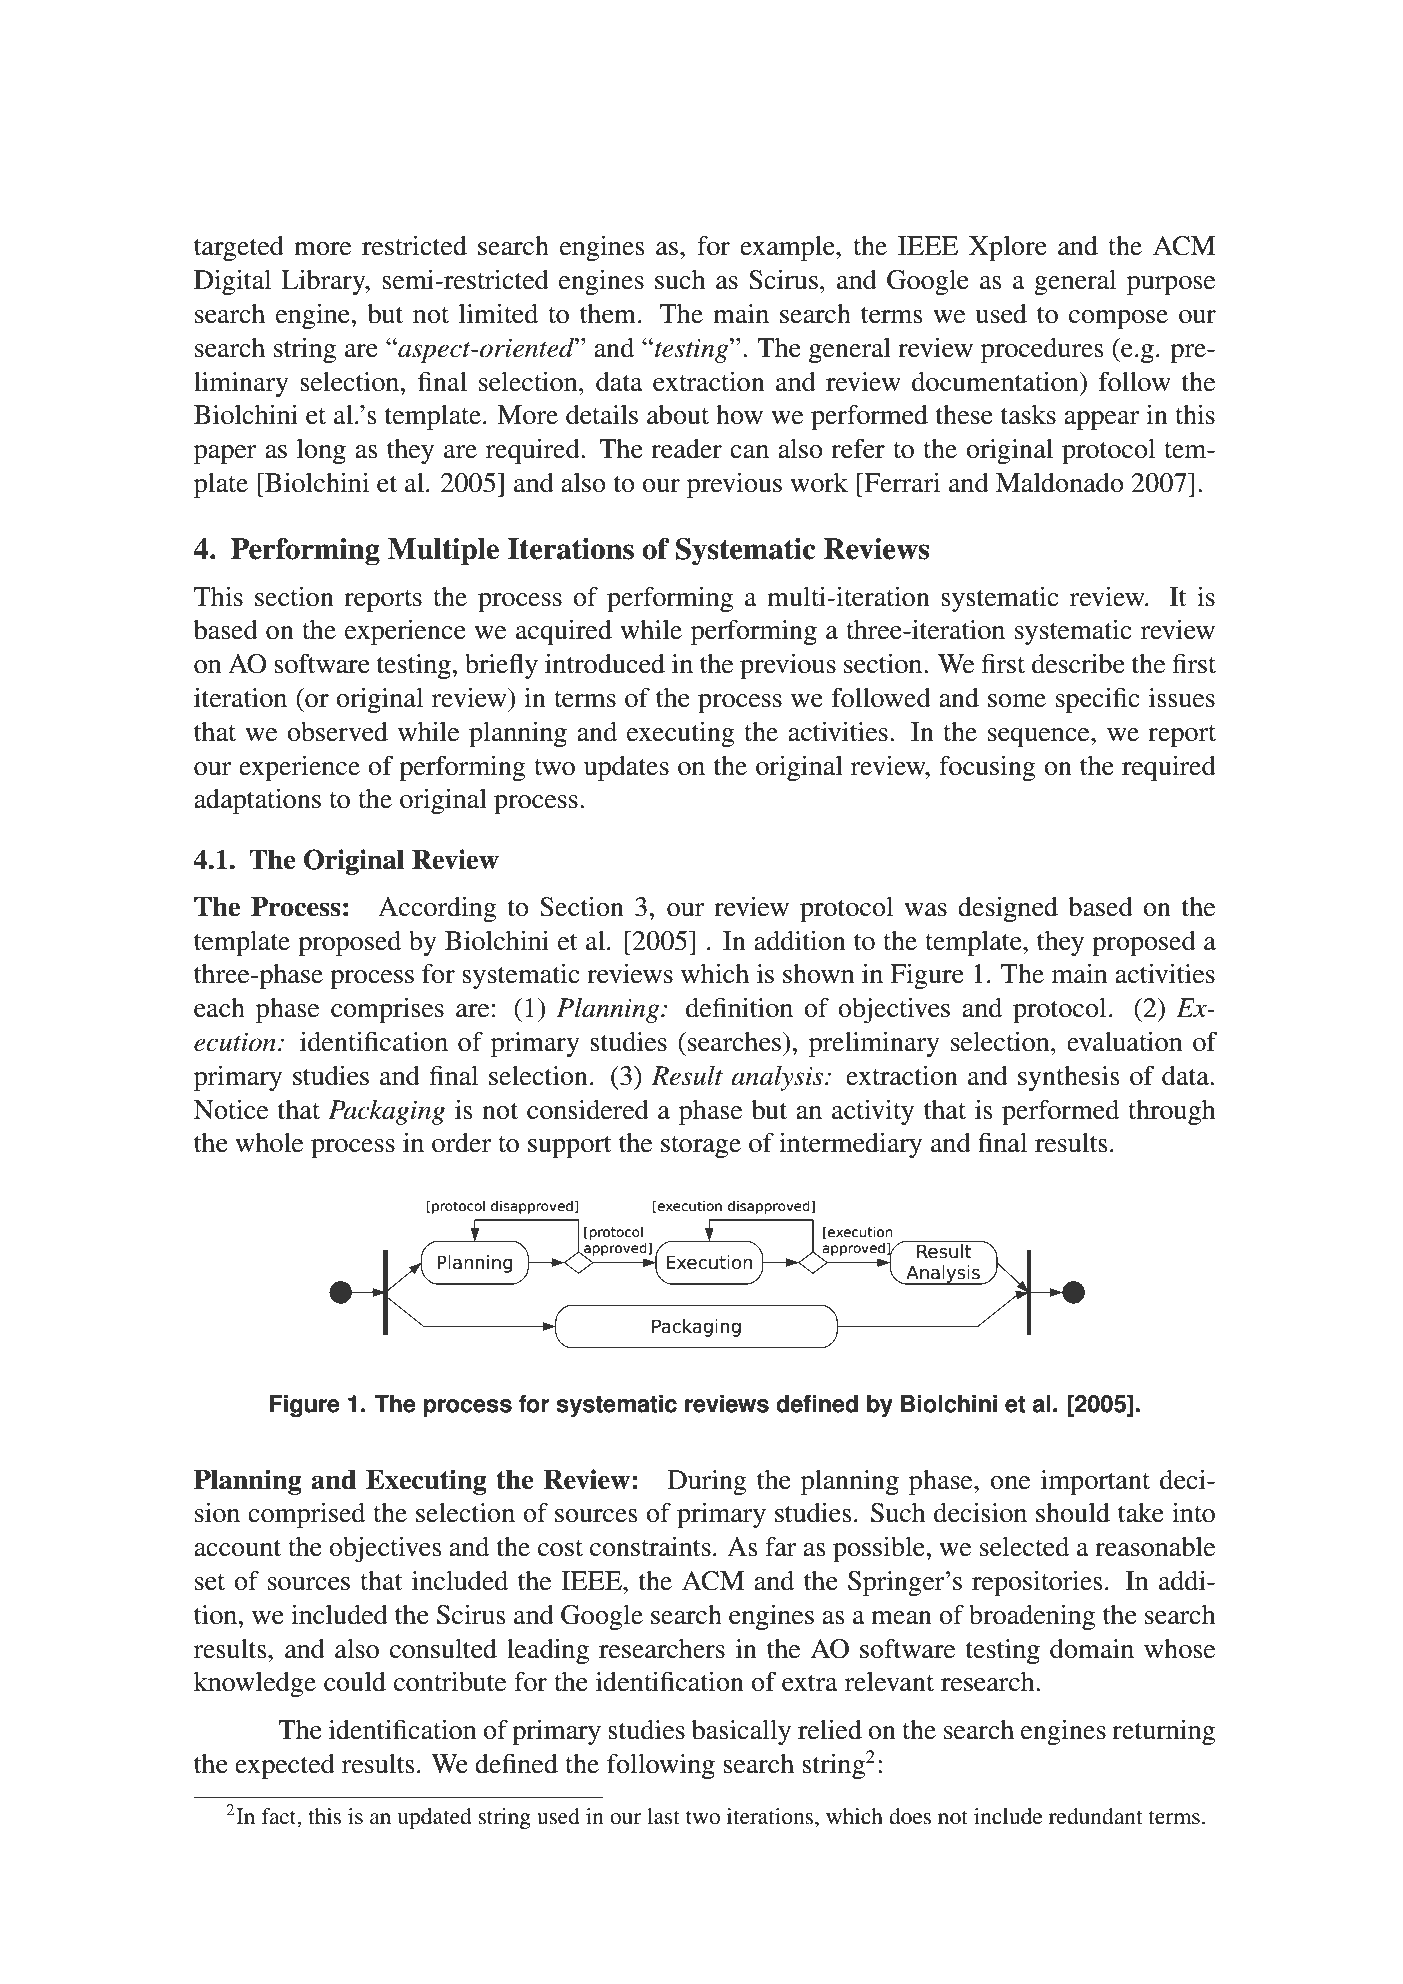 This image has height=1984, width=1403. Describe the element at coordinates (1118, 319) in the image. I see `compose` at that location.
